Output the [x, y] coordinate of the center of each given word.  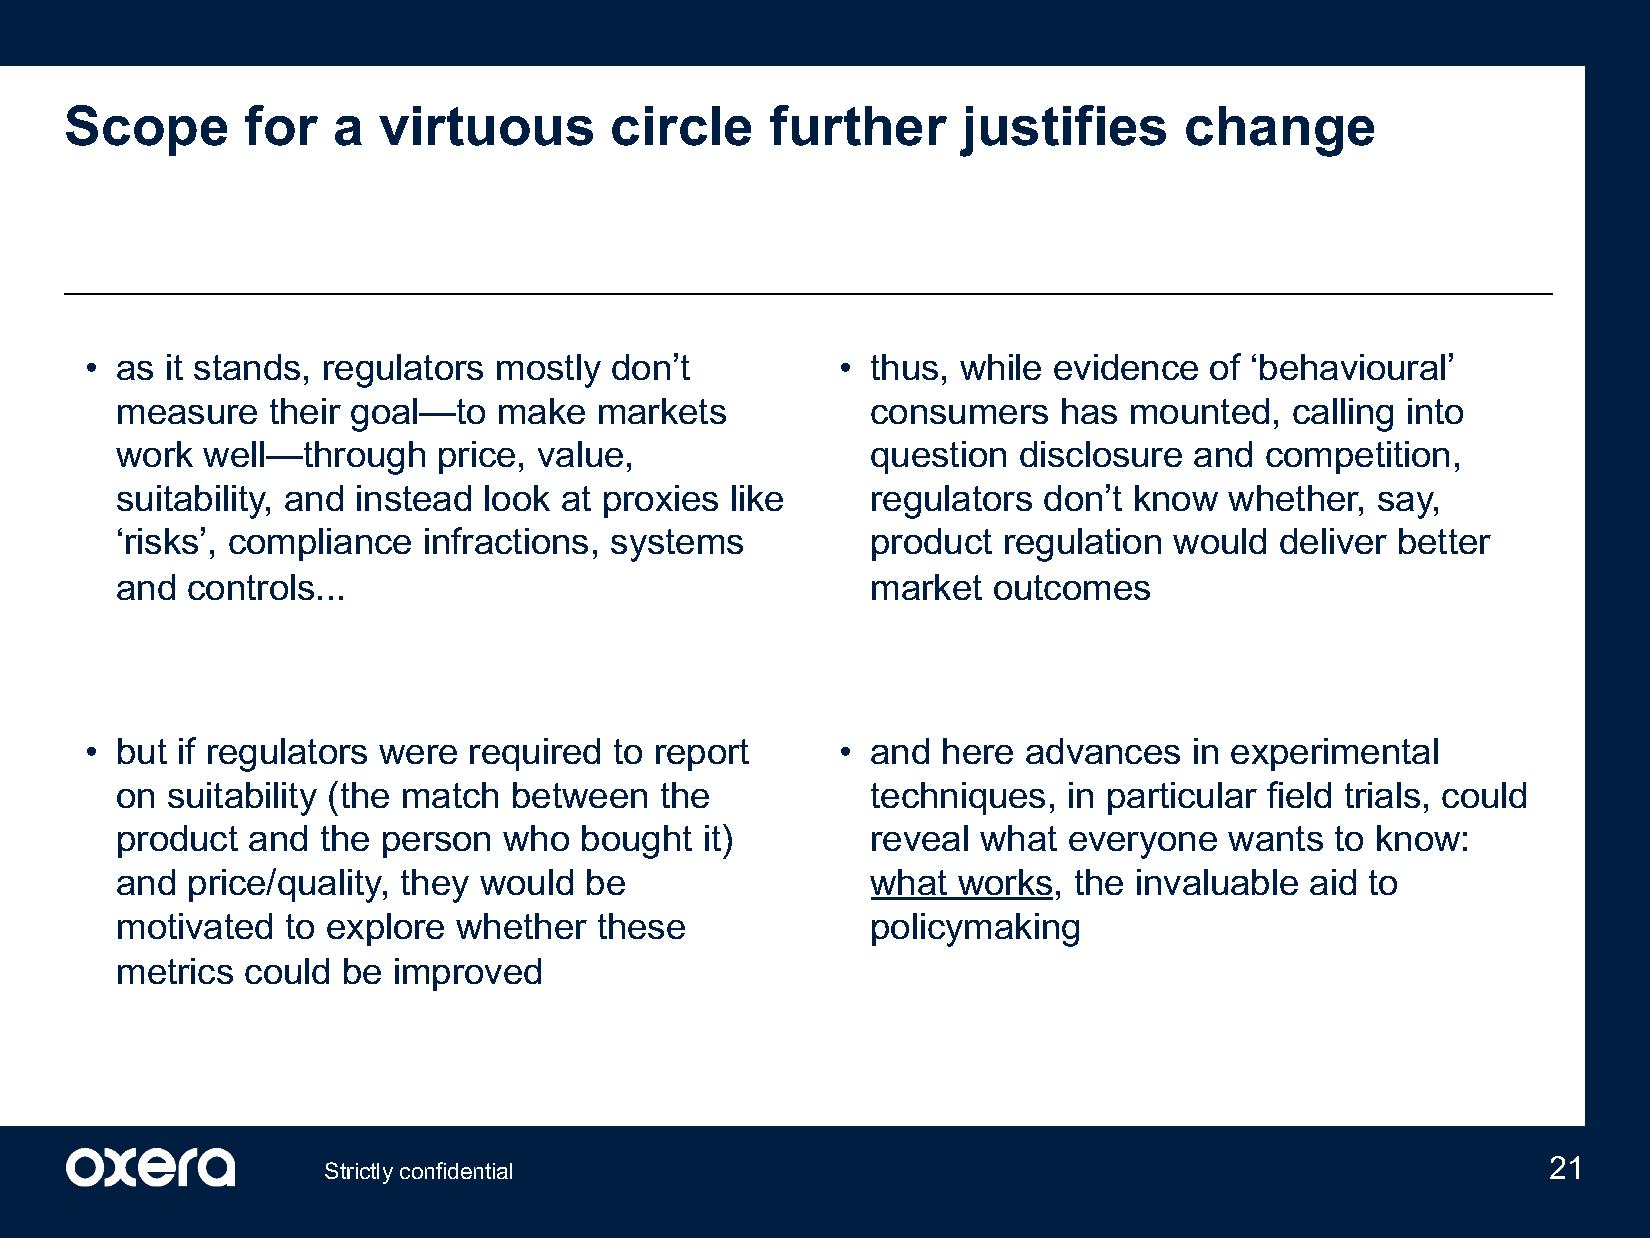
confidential [456, 1170]
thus [904, 367]
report [702, 755]
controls [251, 587]
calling [1343, 415]
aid [1333, 882]
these [641, 926]
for [281, 125]
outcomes [1072, 587]
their [305, 411]
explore [385, 929]
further [858, 125]
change [1280, 131]
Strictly [359, 1173]
